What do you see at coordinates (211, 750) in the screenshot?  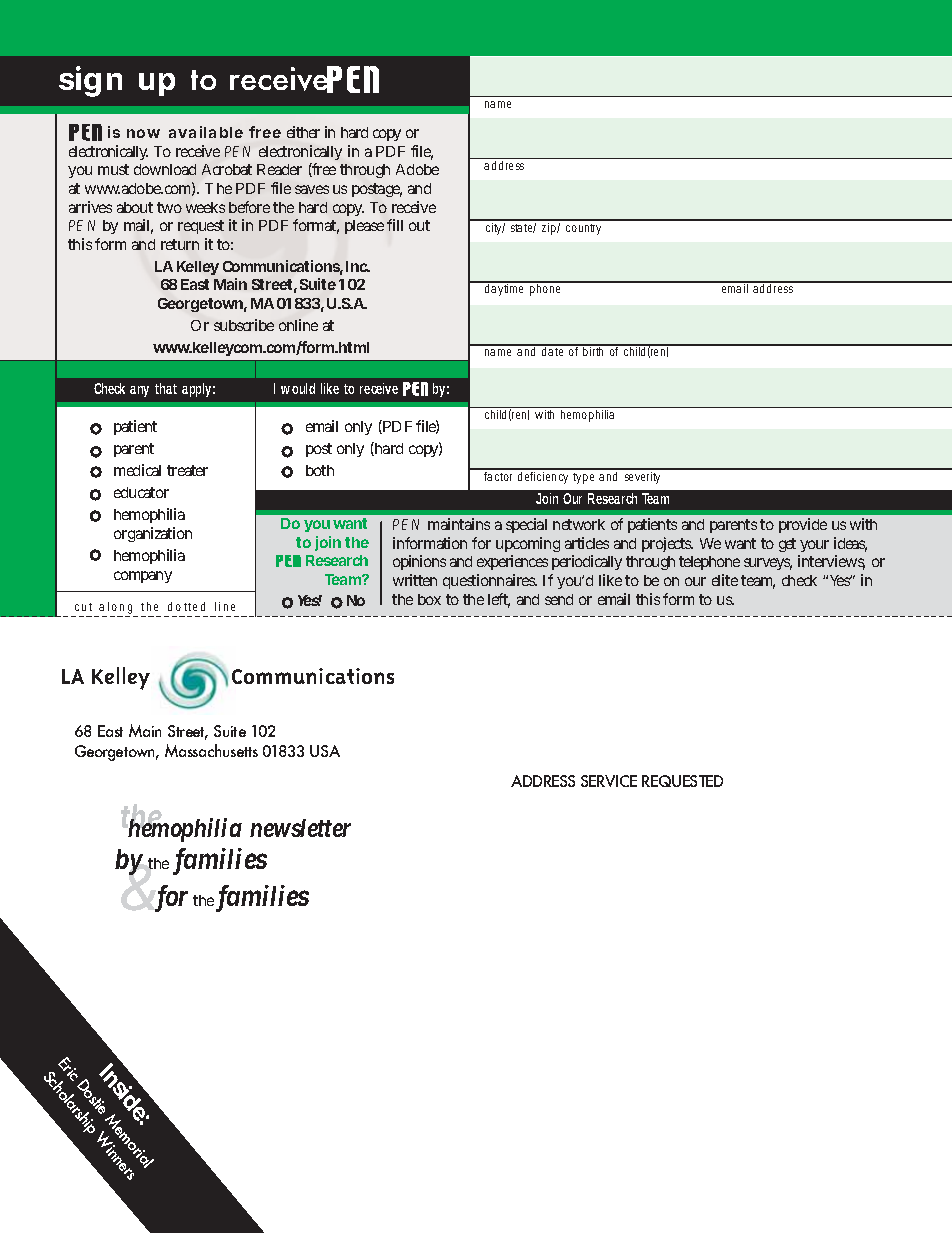 I see `Massachusetts` at bounding box center [211, 750].
